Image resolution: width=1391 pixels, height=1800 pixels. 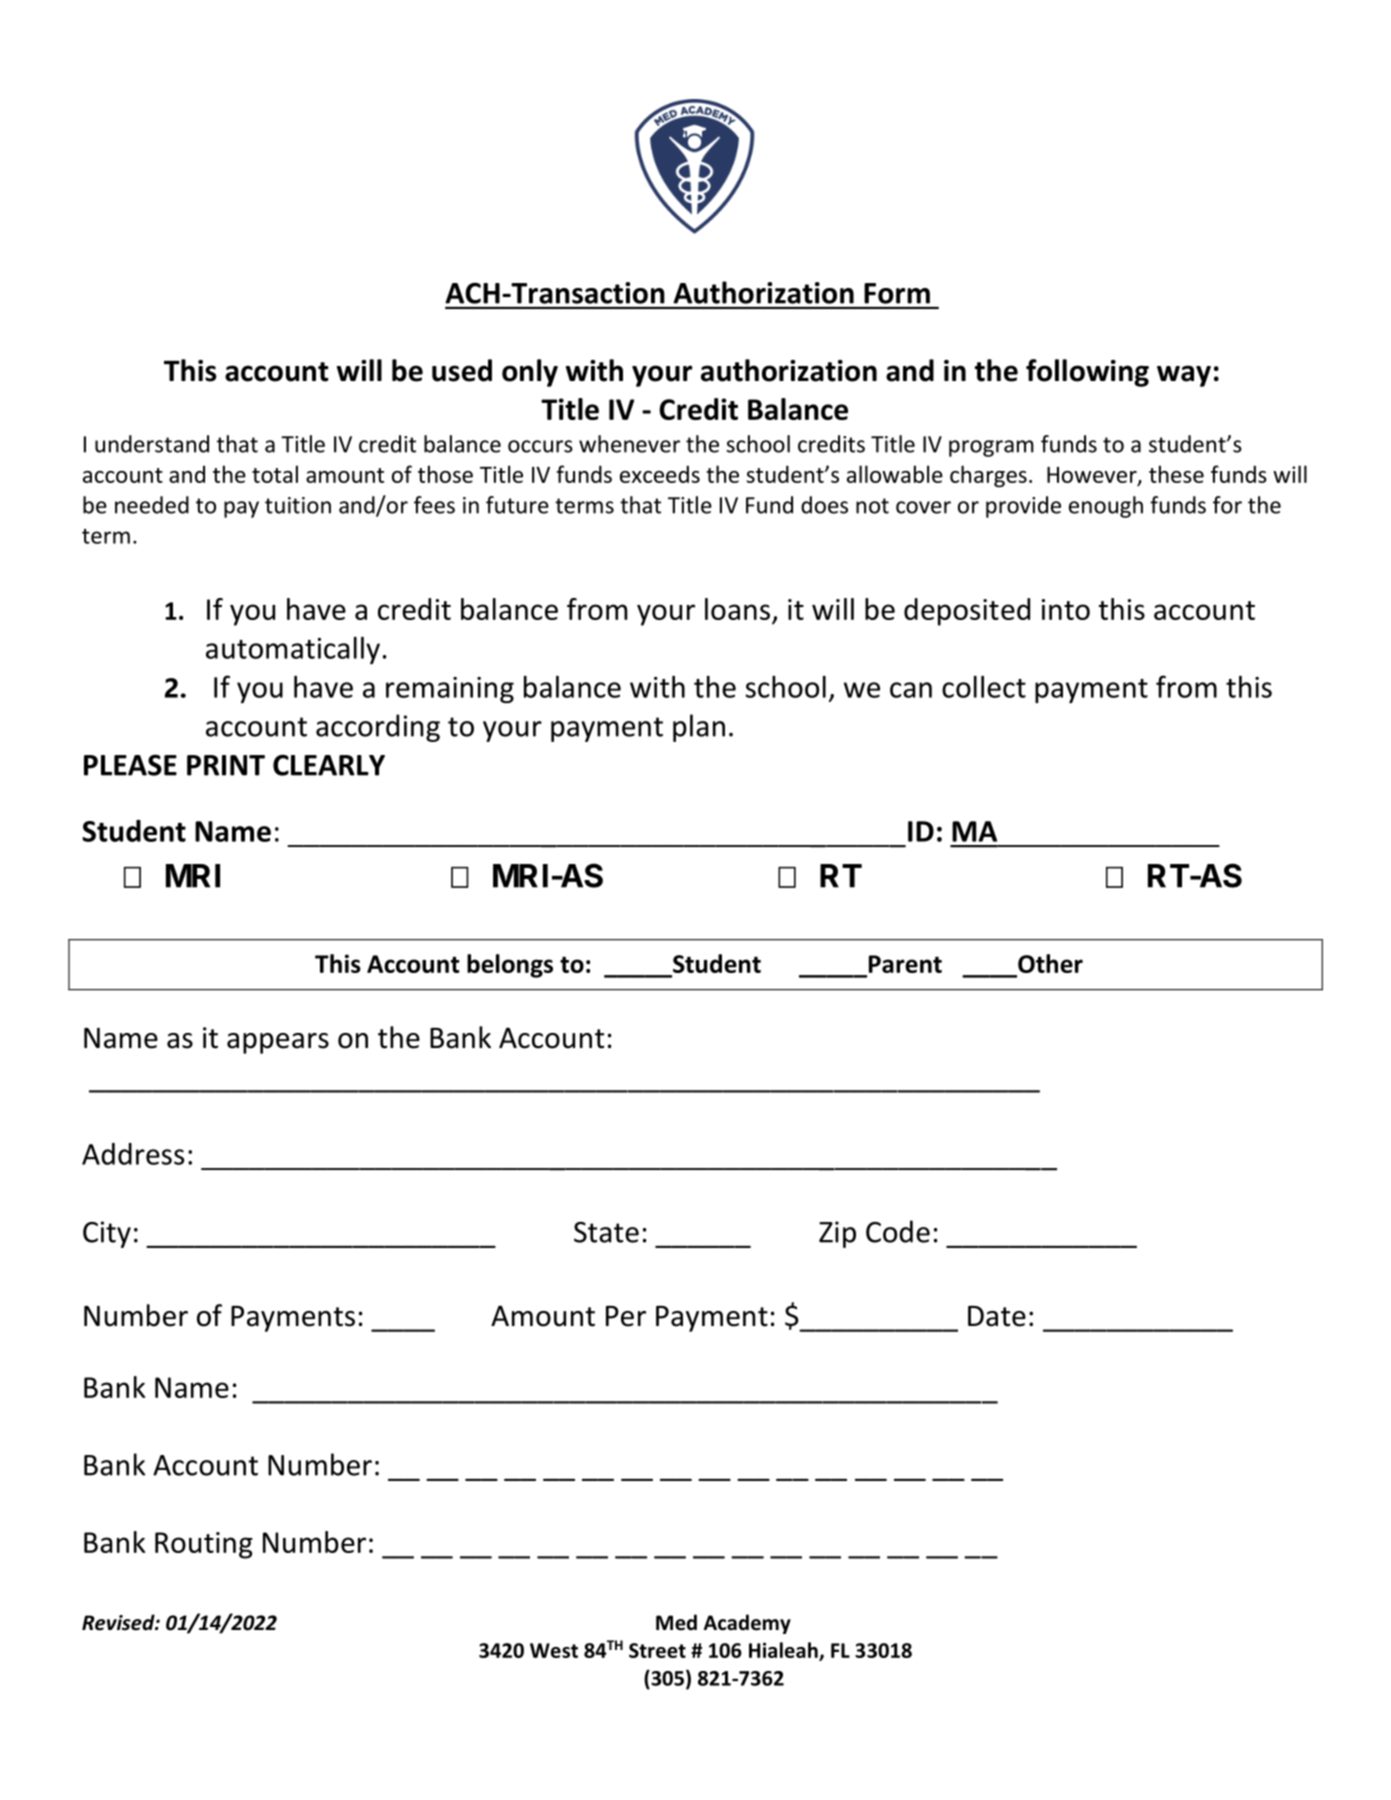 What do you see at coordinates (152, 444) in the screenshot?
I see `understand` at bounding box center [152, 444].
